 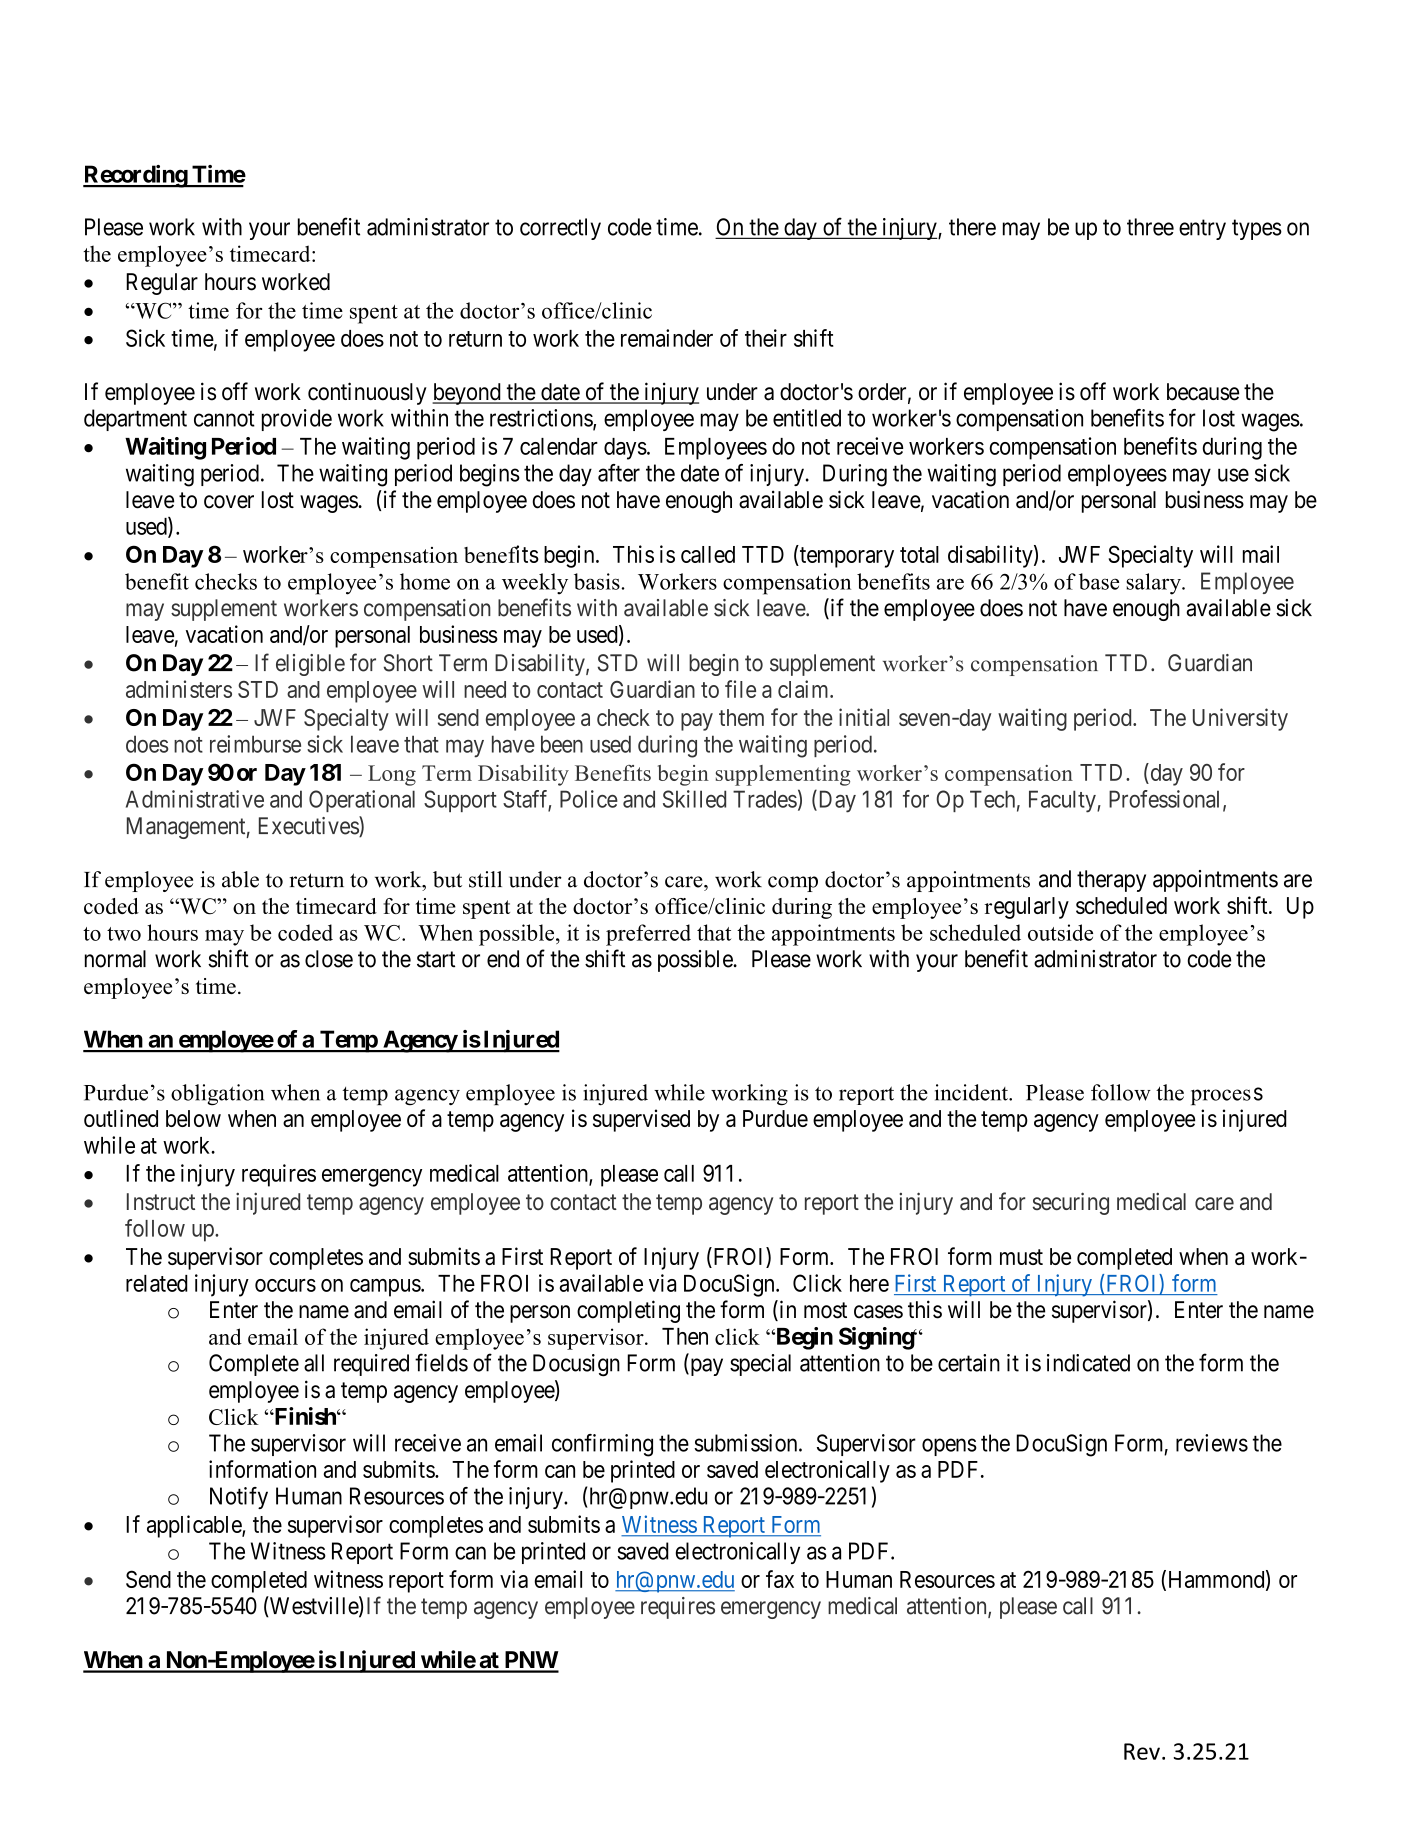 I want to click on remainder, so click(x=667, y=338).
